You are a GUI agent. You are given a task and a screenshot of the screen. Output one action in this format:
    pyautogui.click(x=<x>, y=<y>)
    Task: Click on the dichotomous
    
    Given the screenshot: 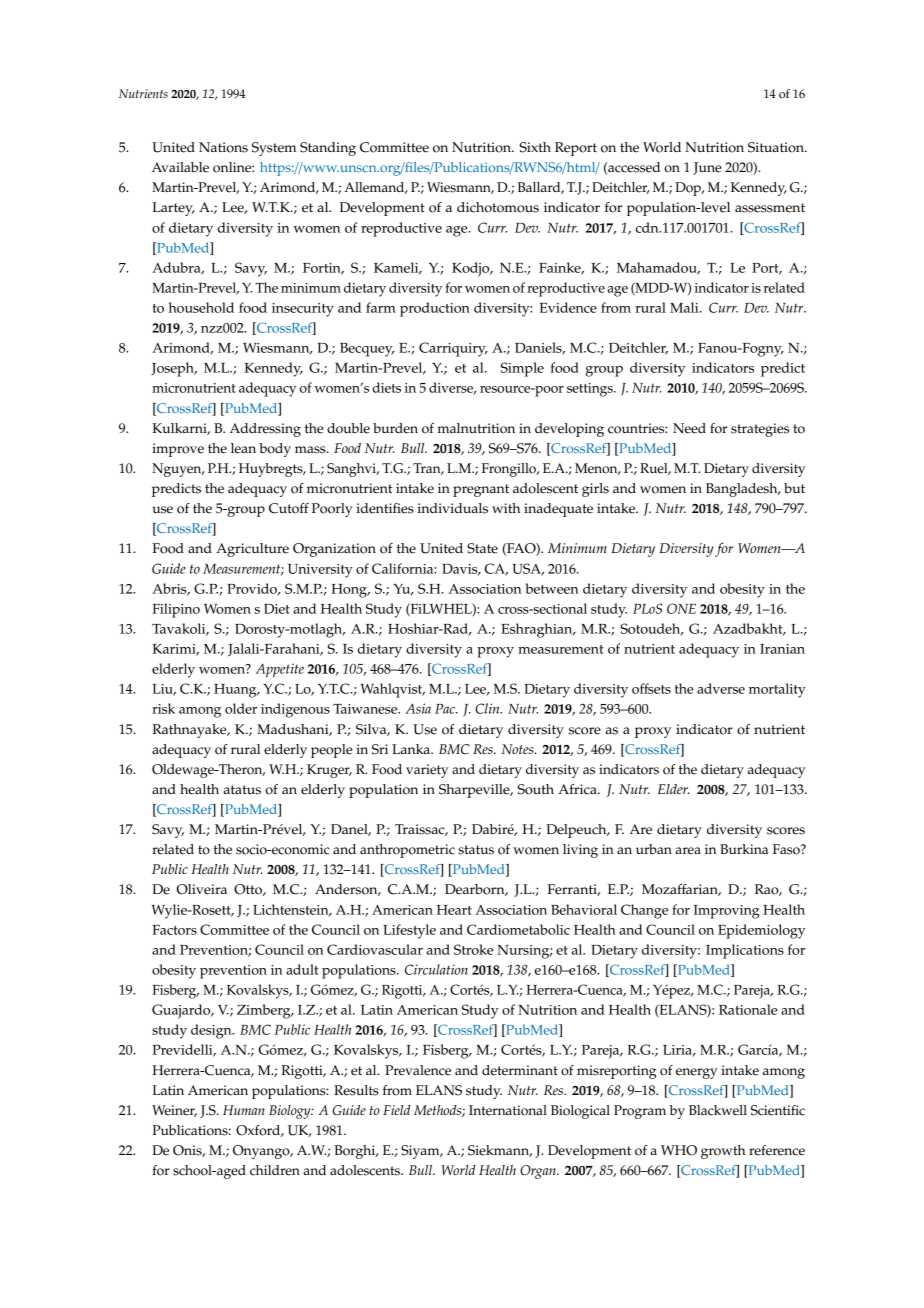 What is the action you would take?
    pyautogui.click(x=498, y=207)
